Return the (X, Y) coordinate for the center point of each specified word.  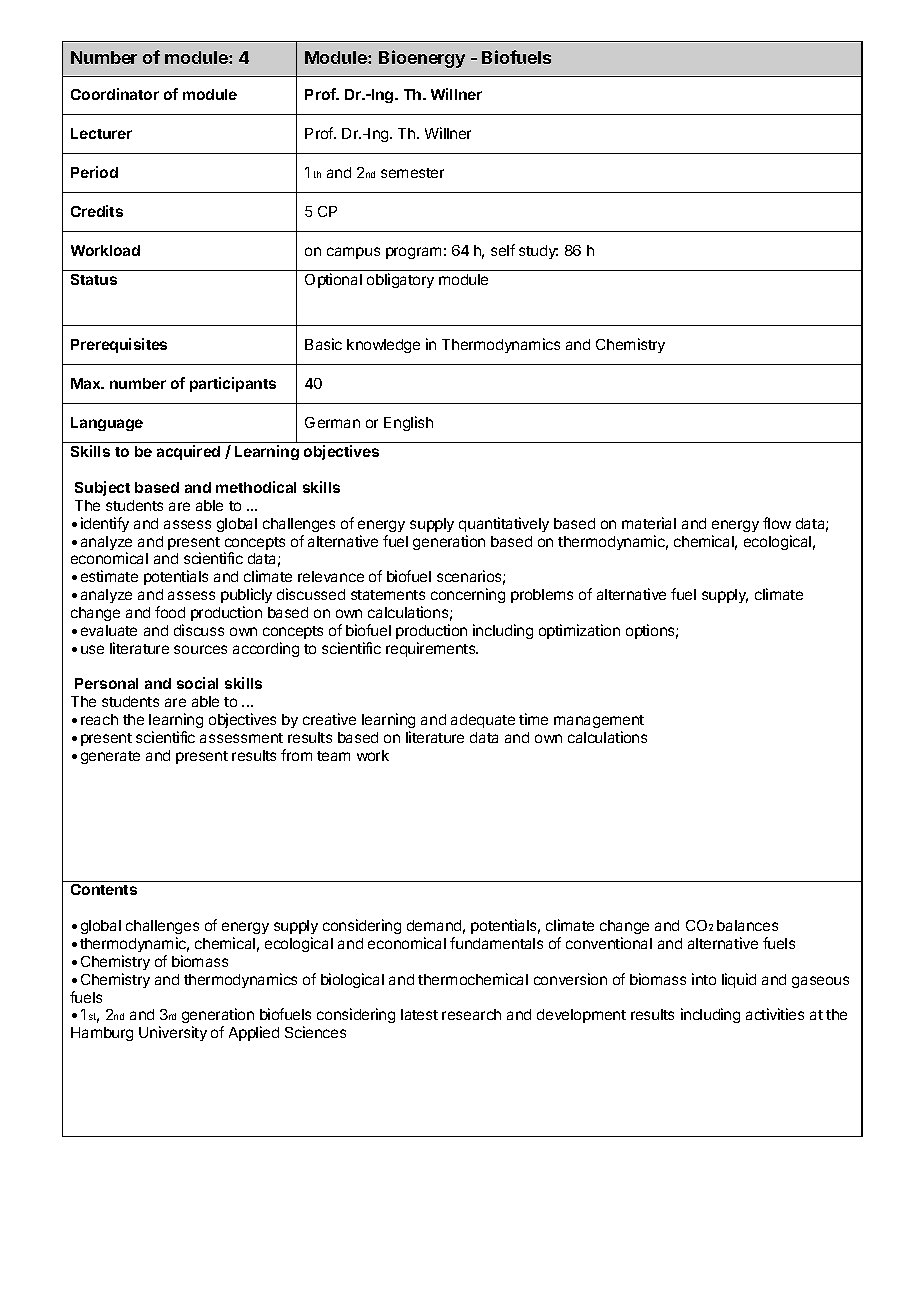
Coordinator (115, 94)
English (408, 423)
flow (777, 523)
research (471, 1014)
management (599, 723)
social (197, 683)
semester (412, 173)
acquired (188, 452)
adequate (483, 721)
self (503, 250)
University (173, 1033)
